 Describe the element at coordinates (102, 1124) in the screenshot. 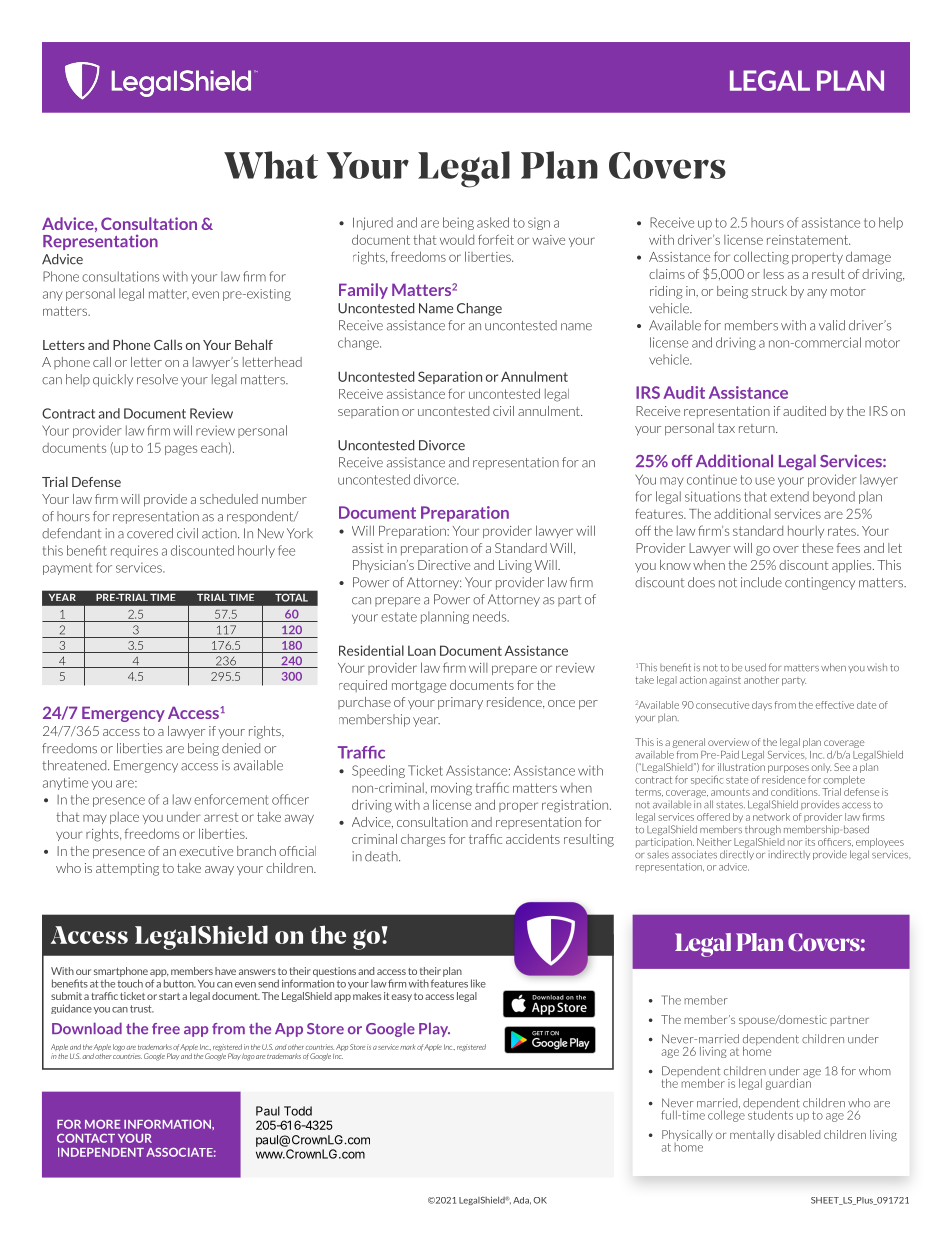

I see `MORE` at that location.
